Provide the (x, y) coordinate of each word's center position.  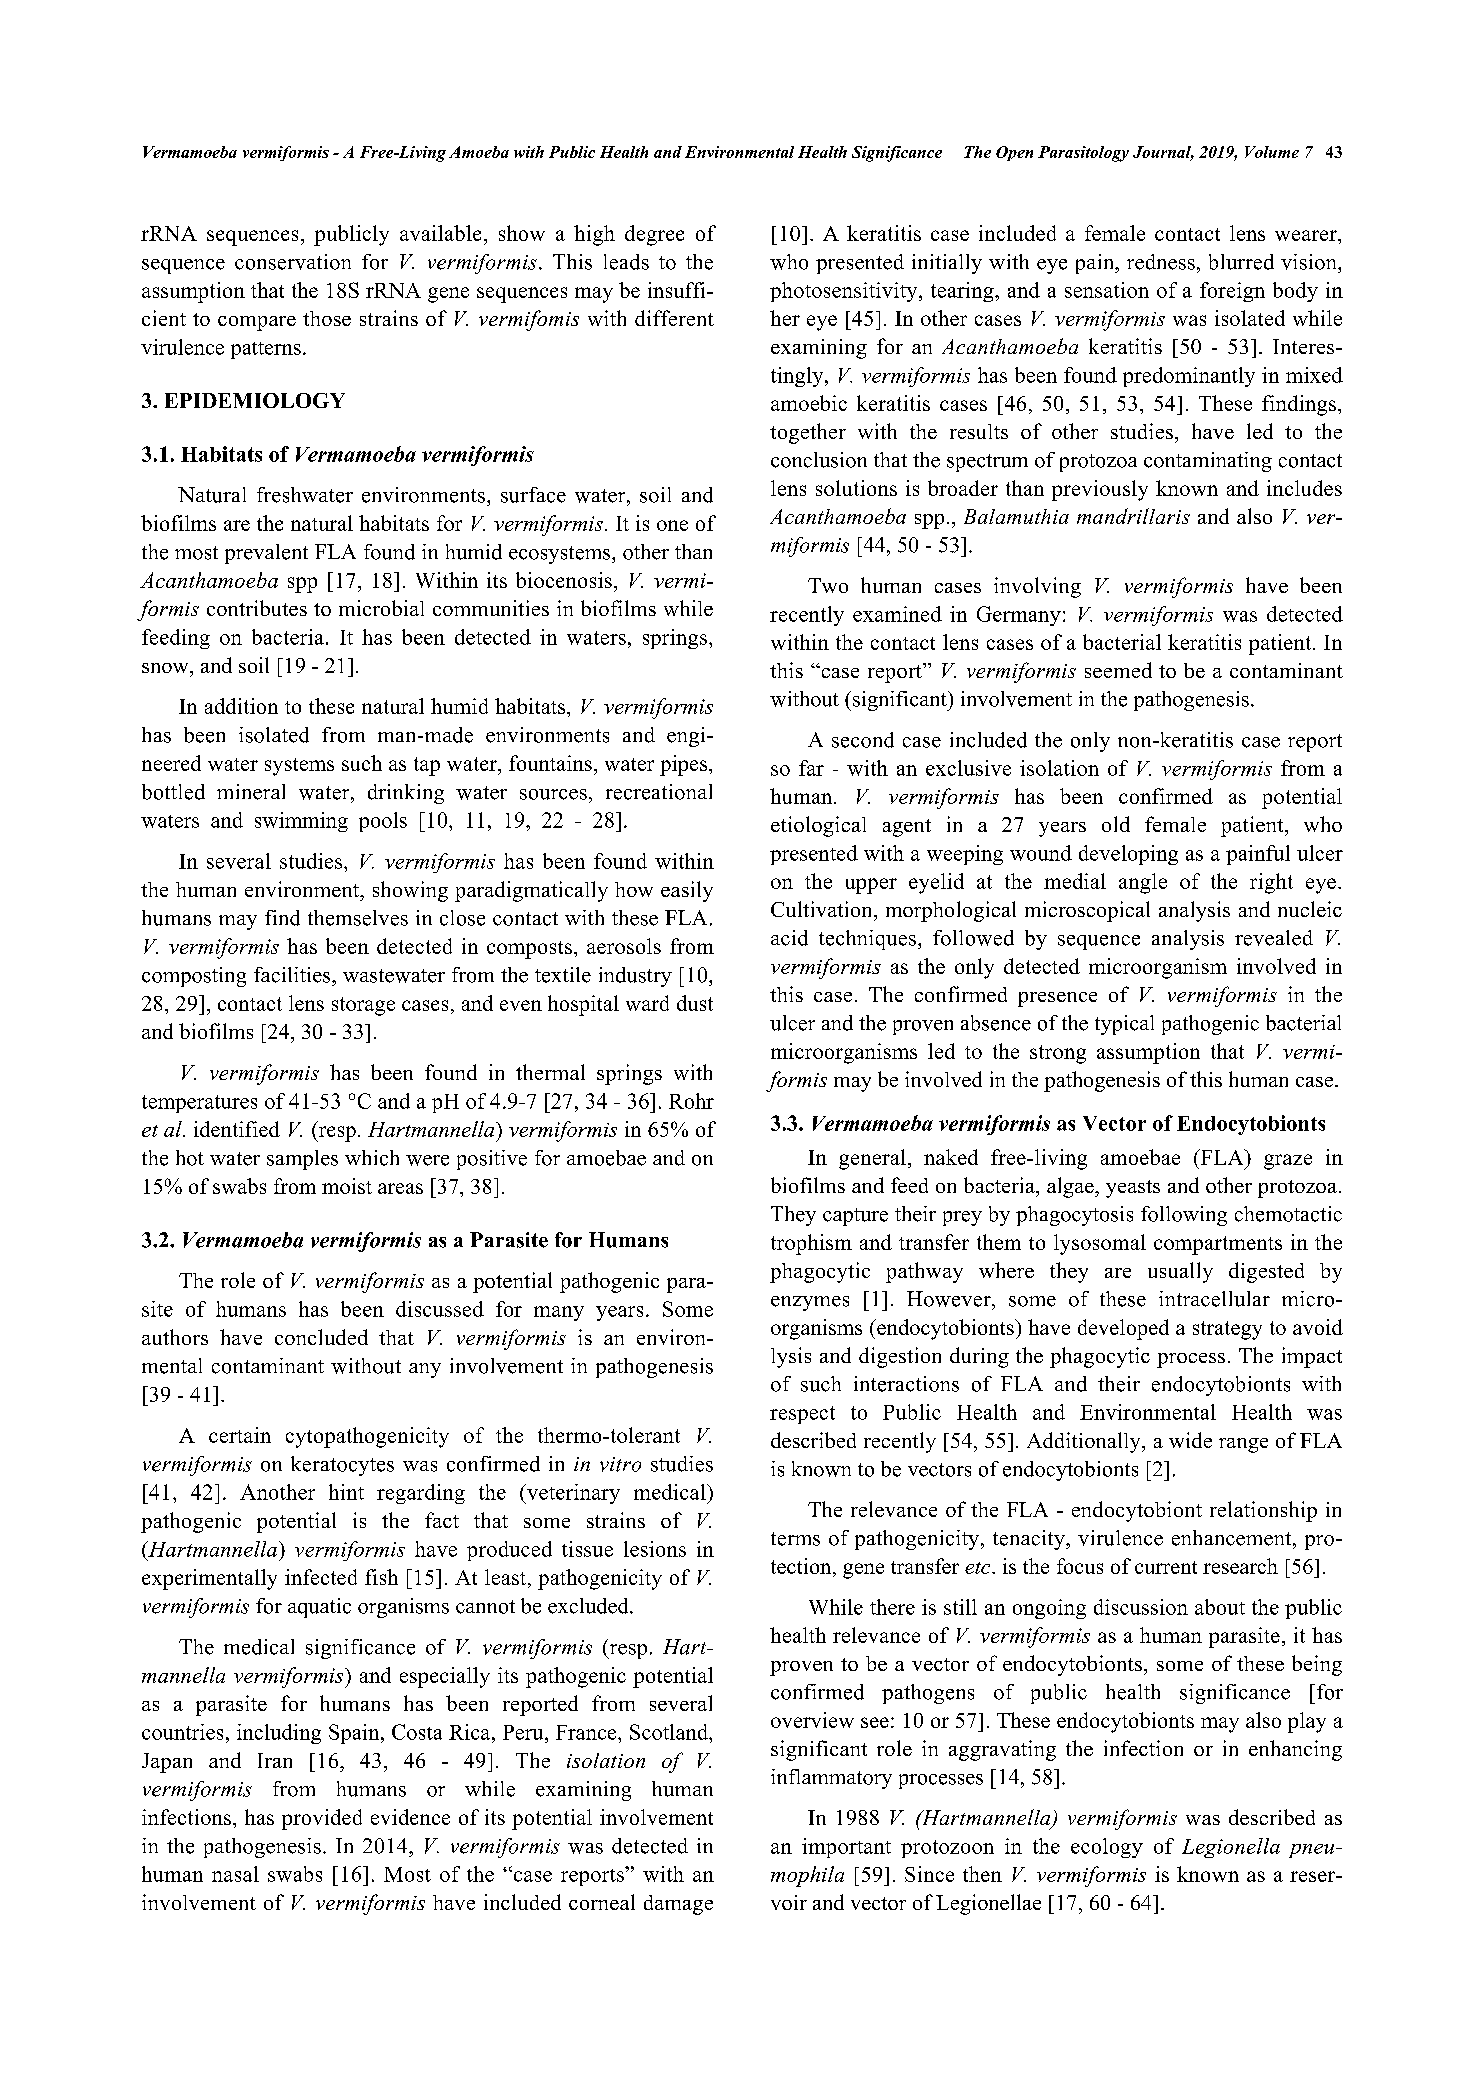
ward (647, 1003)
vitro (620, 1464)
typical (1124, 1025)
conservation (293, 262)
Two (828, 585)
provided (322, 1819)
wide (1190, 1440)
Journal (1163, 153)
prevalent (266, 554)
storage (363, 1006)
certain (240, 1435)
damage (678, 1905)
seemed (1118, 670)
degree (654, 235)
